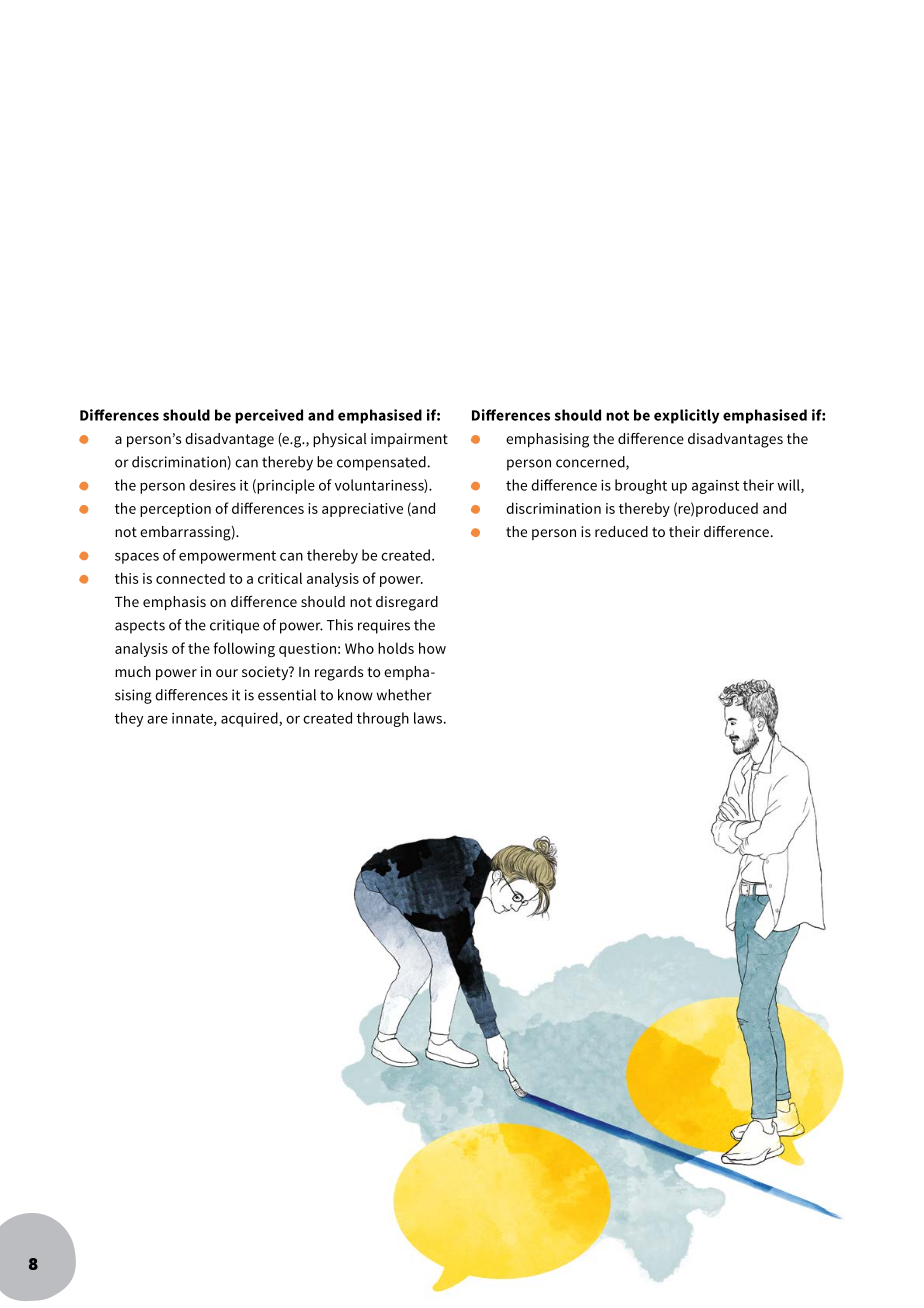  What do you see at coordinates (621, 531) in the page?
I see `reduced` at bounding box center [621, 531].
